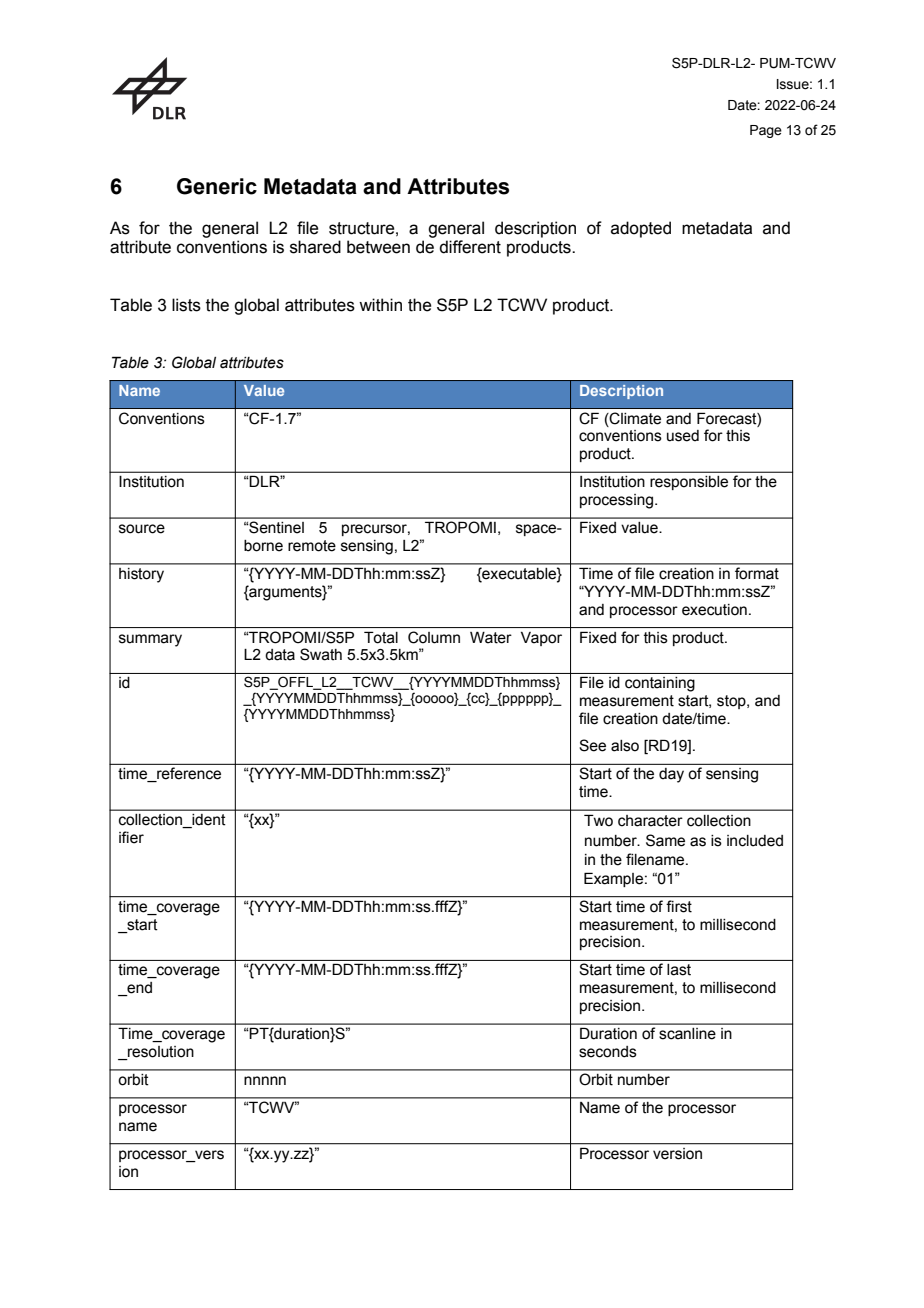 Image resolution: width=924 pixels, height=1308 pixels. What do you see at coordinates (608, 1052) in the page?
I see `seconds` at bounding box center [608, 1052].
